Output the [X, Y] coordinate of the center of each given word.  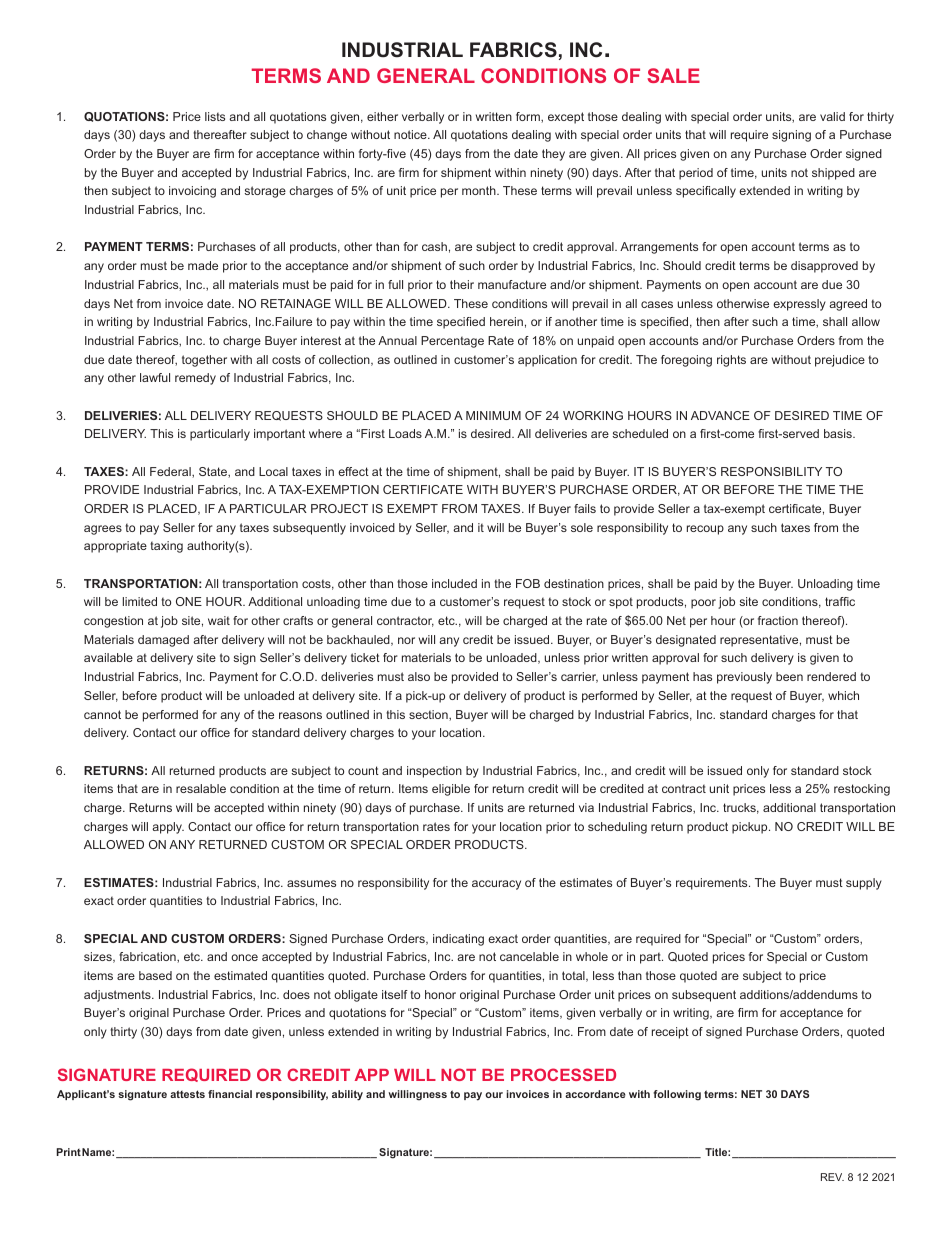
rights [731, 361]
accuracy [496, 885]
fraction [778, 620]
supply [864, 884]
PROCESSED [563, 1074]
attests [187, 1094]
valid [832, 116]
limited [140, 601]
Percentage [452, 342]
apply [168, 828]
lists [215, 116]
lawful [155, 377]
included [454, 583]
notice [411, 134]
